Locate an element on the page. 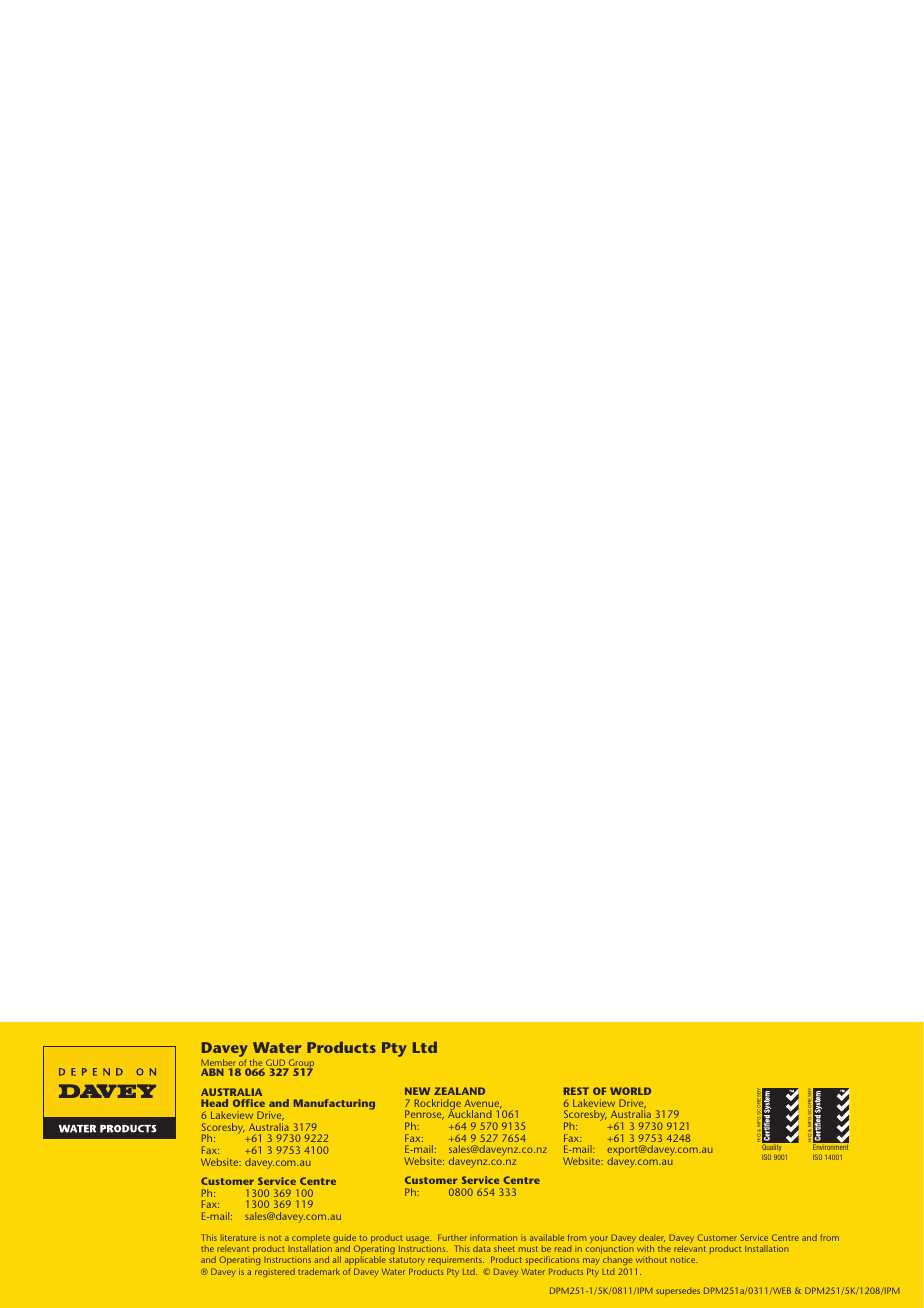  GUD is located at coordinates (277, 1064).
